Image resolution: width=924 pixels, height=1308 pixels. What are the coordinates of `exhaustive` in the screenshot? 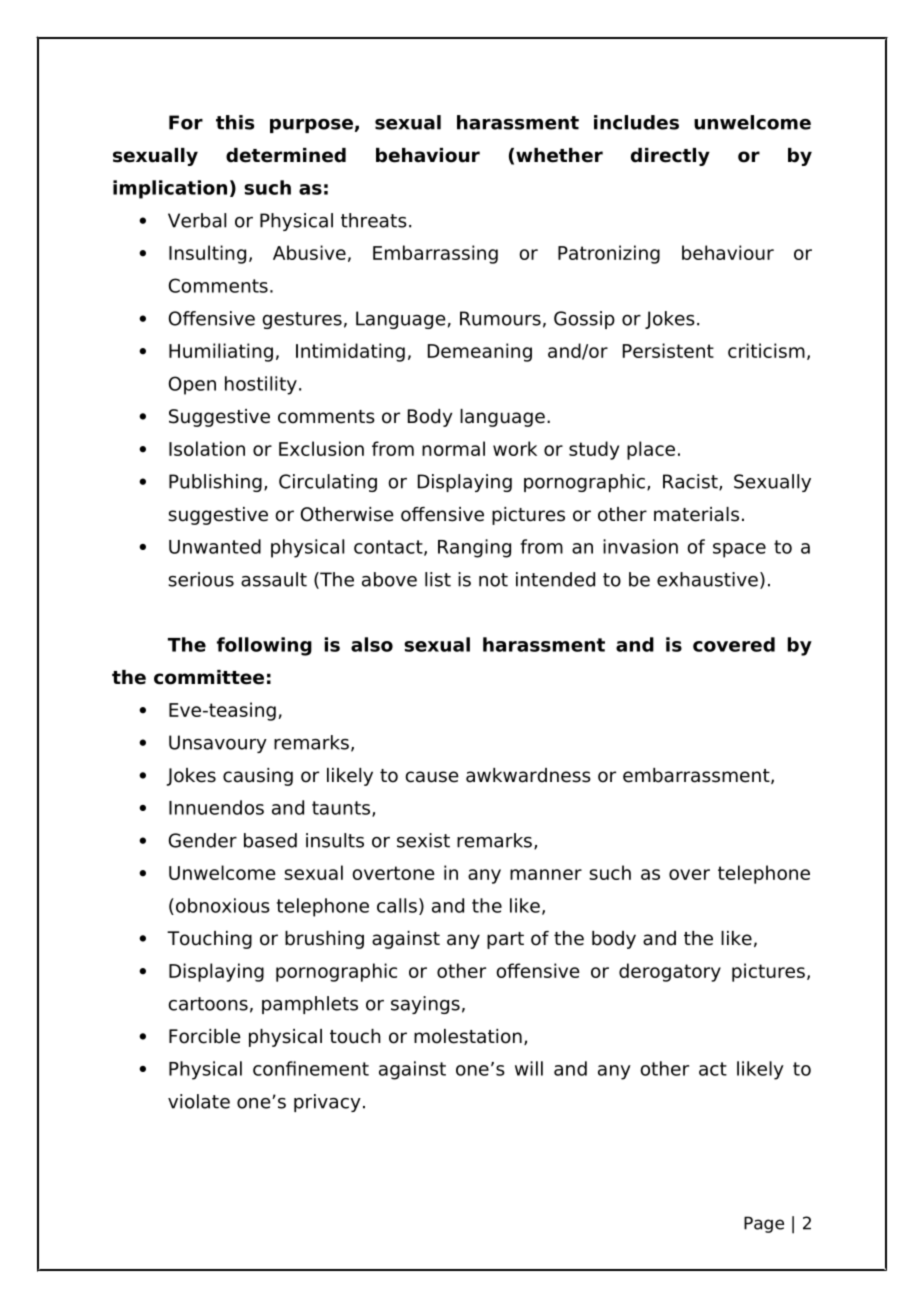 It's located at (707, 579).
